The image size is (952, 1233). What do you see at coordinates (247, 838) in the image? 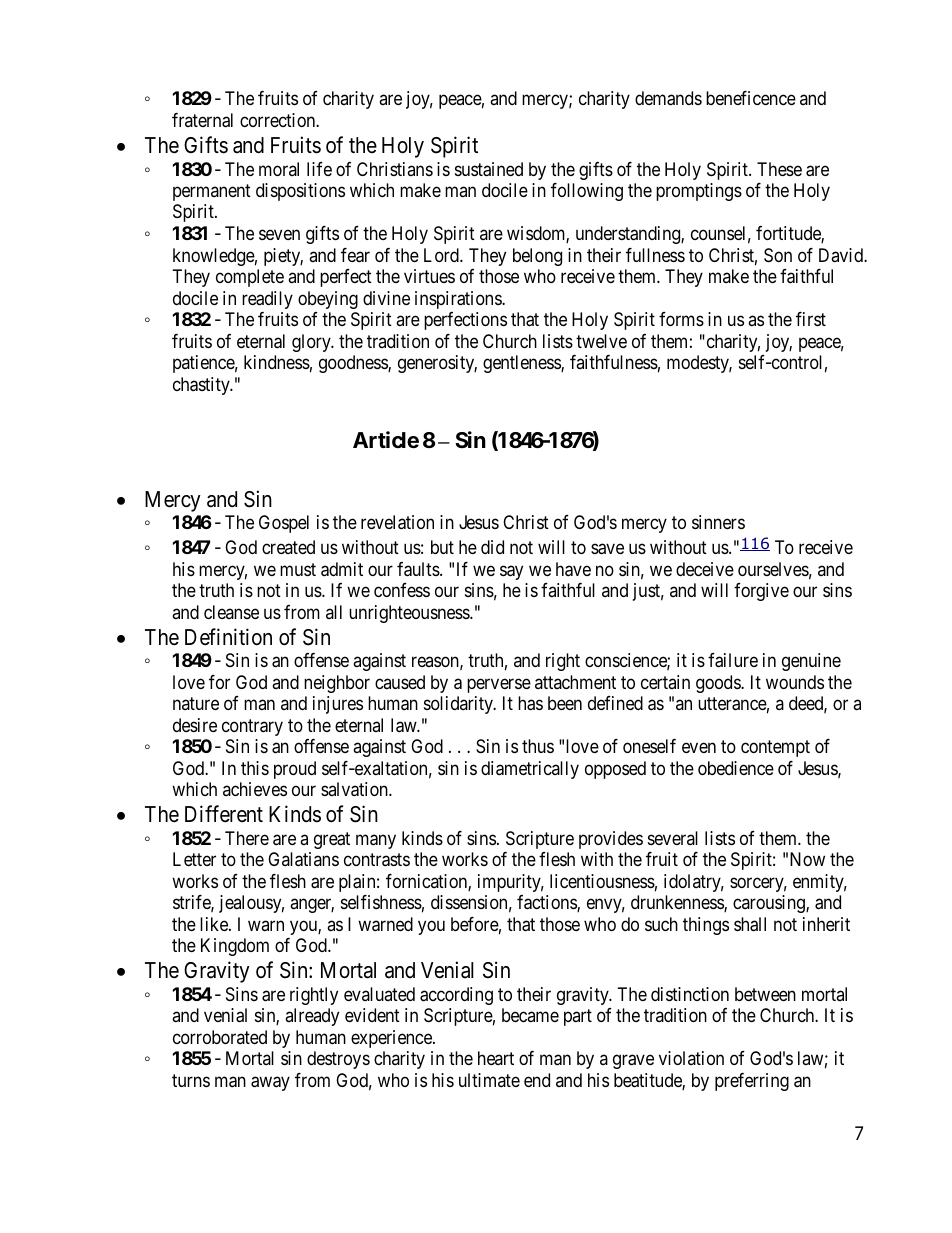
I see `There` at bounding box center [247, 838].
